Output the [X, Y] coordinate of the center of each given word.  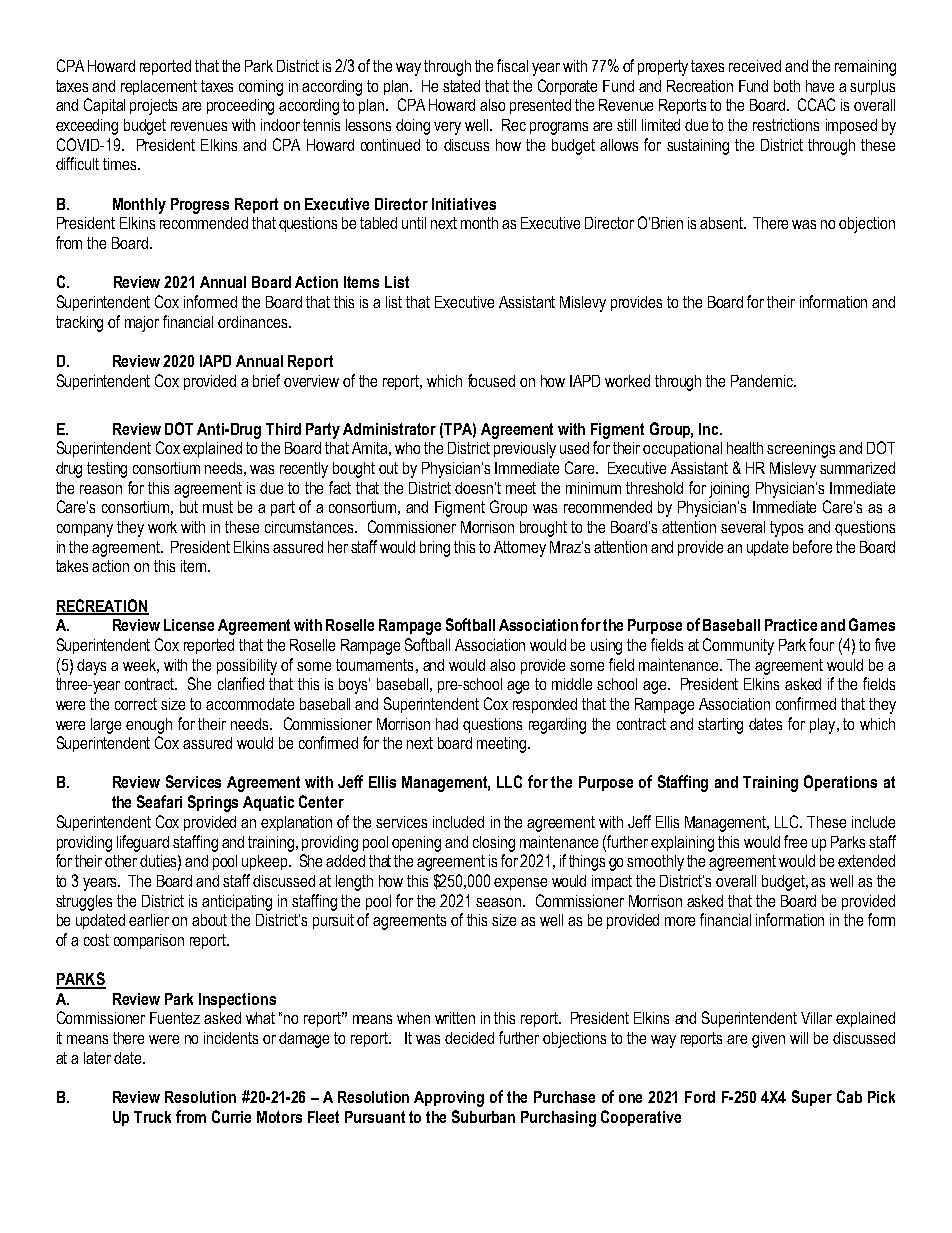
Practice [791, 625]
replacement [159, 87]
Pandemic [763, 381]
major [142, 324]
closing [494, 844]
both [787, 86]
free [795, 841]
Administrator [389, 429]
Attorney [520, 549]
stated [461, 86]
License [189, 625]
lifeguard [143, 843]
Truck [152, 1117]
